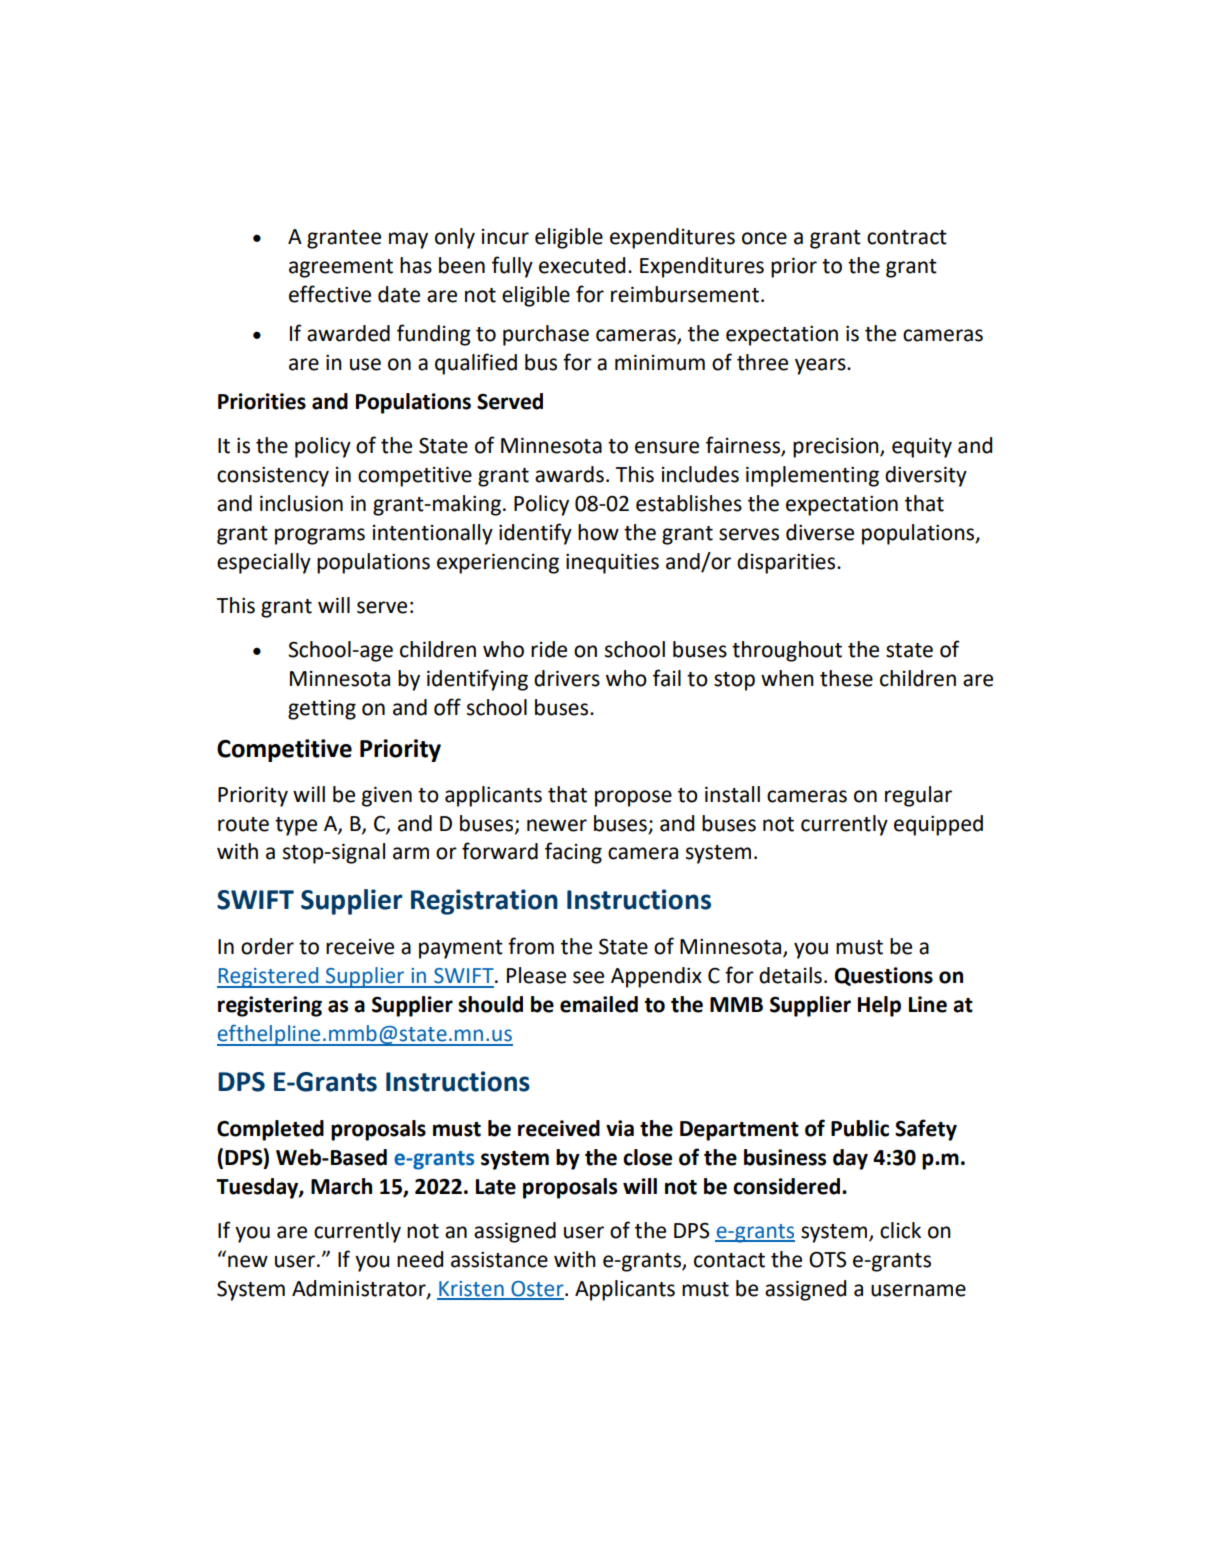  I want to click on contract, so click(907, 237).
